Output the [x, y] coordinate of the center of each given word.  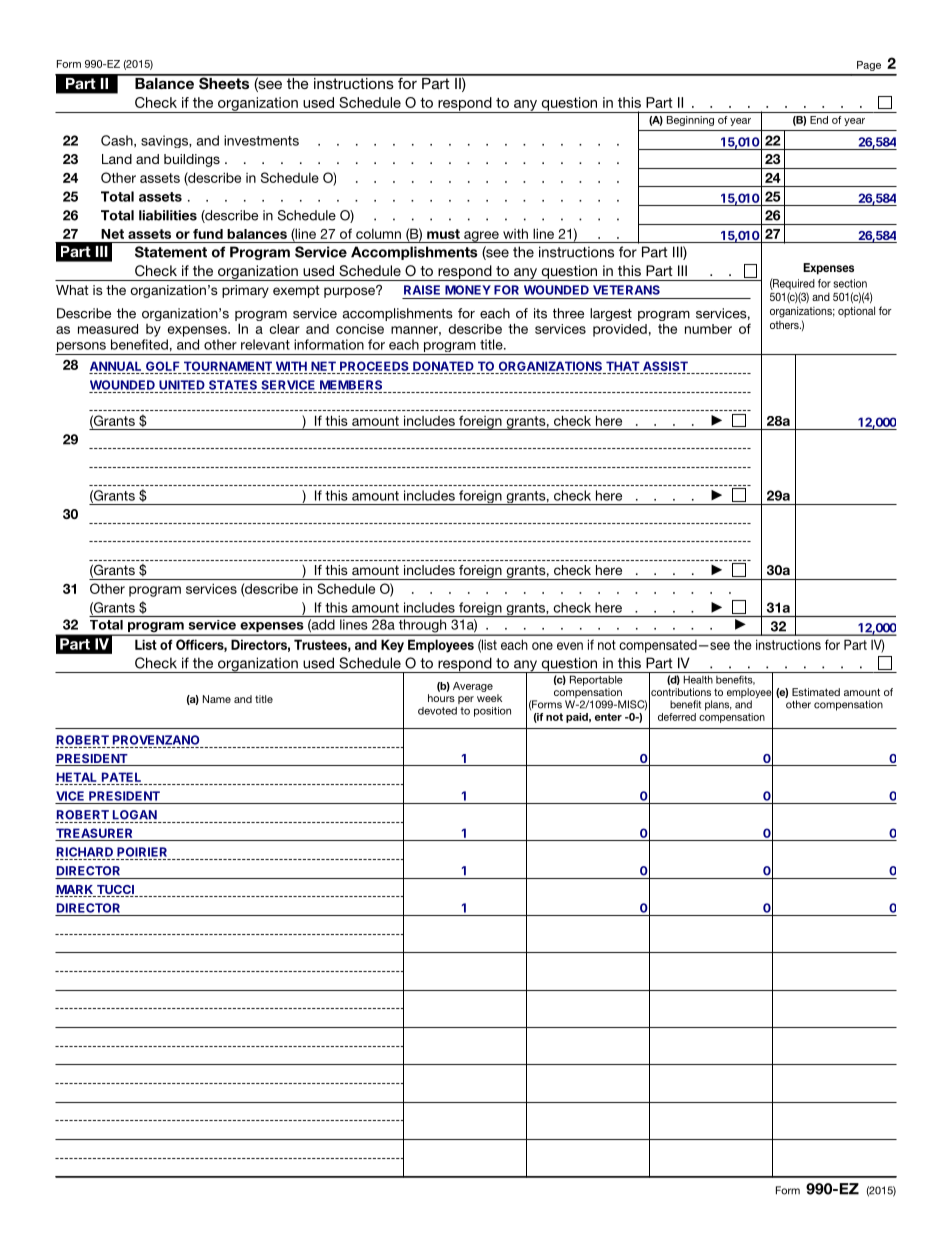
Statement [171, 252]
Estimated [816, 692]
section [850, 283]
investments [261, 140]
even [570, 646]
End [819, 120]
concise [360, 329]
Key [392, 646]
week [489, 698]
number [708, 329]
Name [217, 699]
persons [81, 348]
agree [481, 237]
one [542, 646]
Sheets [224, 82]
